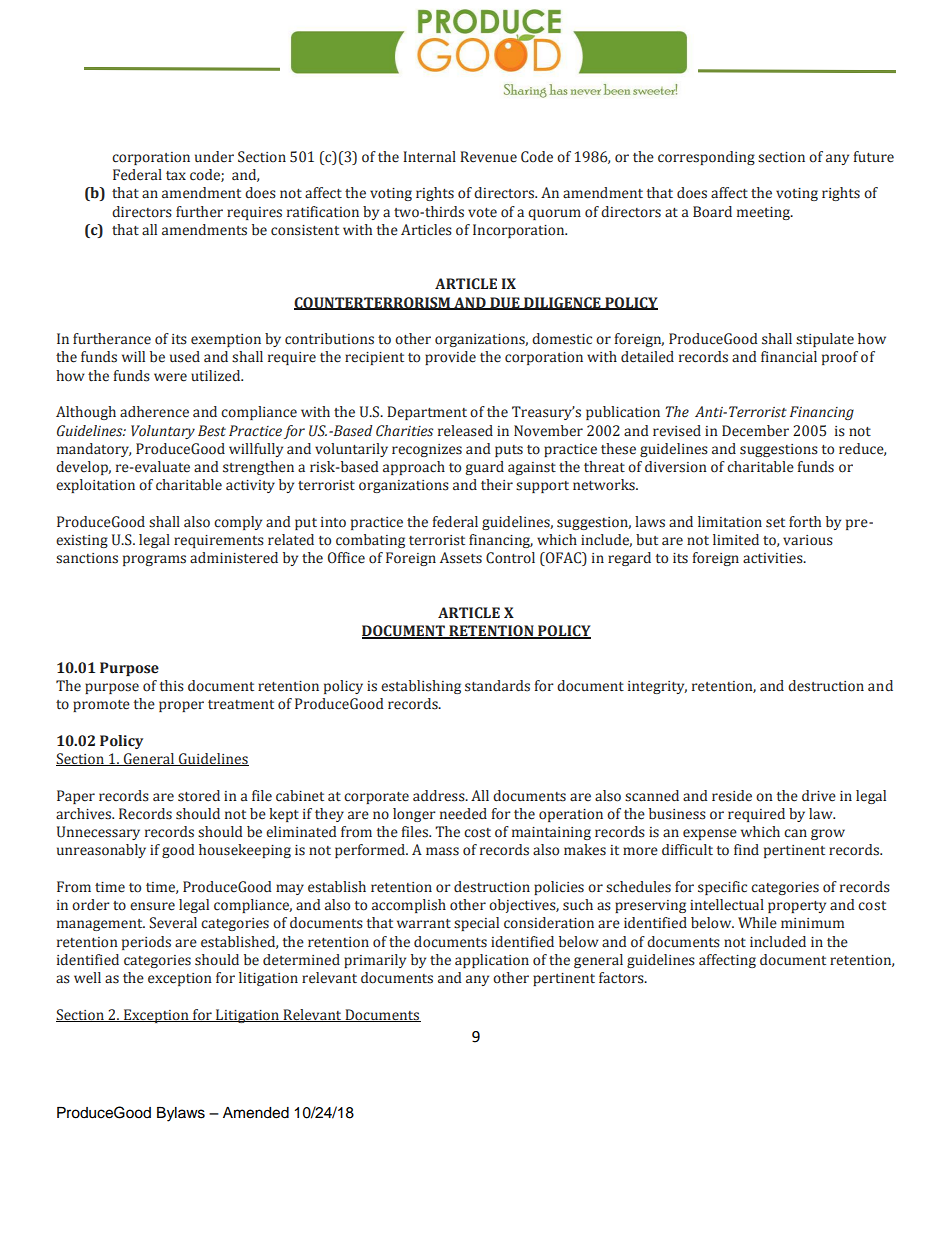  Describe the element at coordinates (442, 851) in the document. I see `mass` at that location.
